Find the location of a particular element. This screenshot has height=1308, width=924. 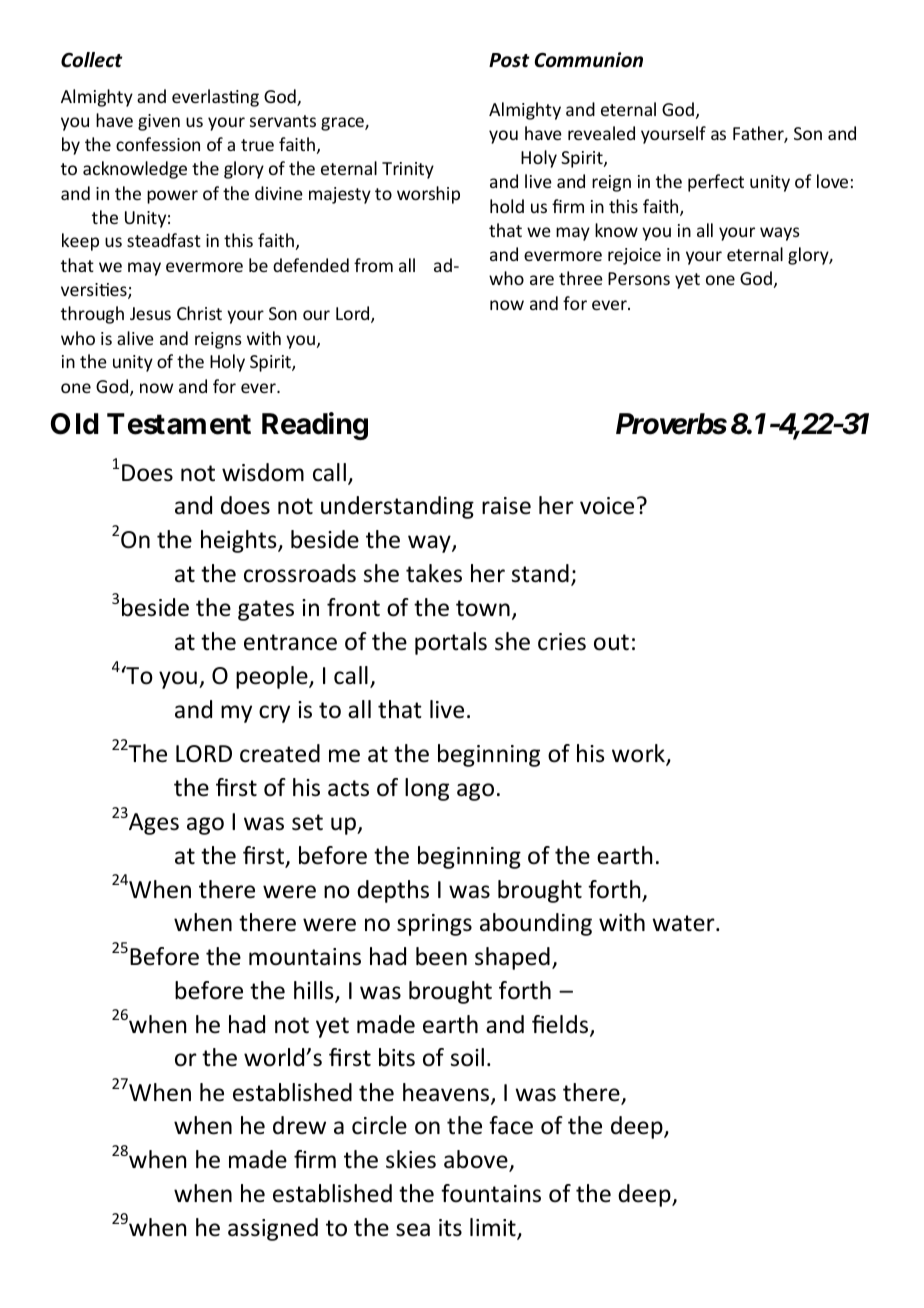

given is located at coordinates (159, 122).
